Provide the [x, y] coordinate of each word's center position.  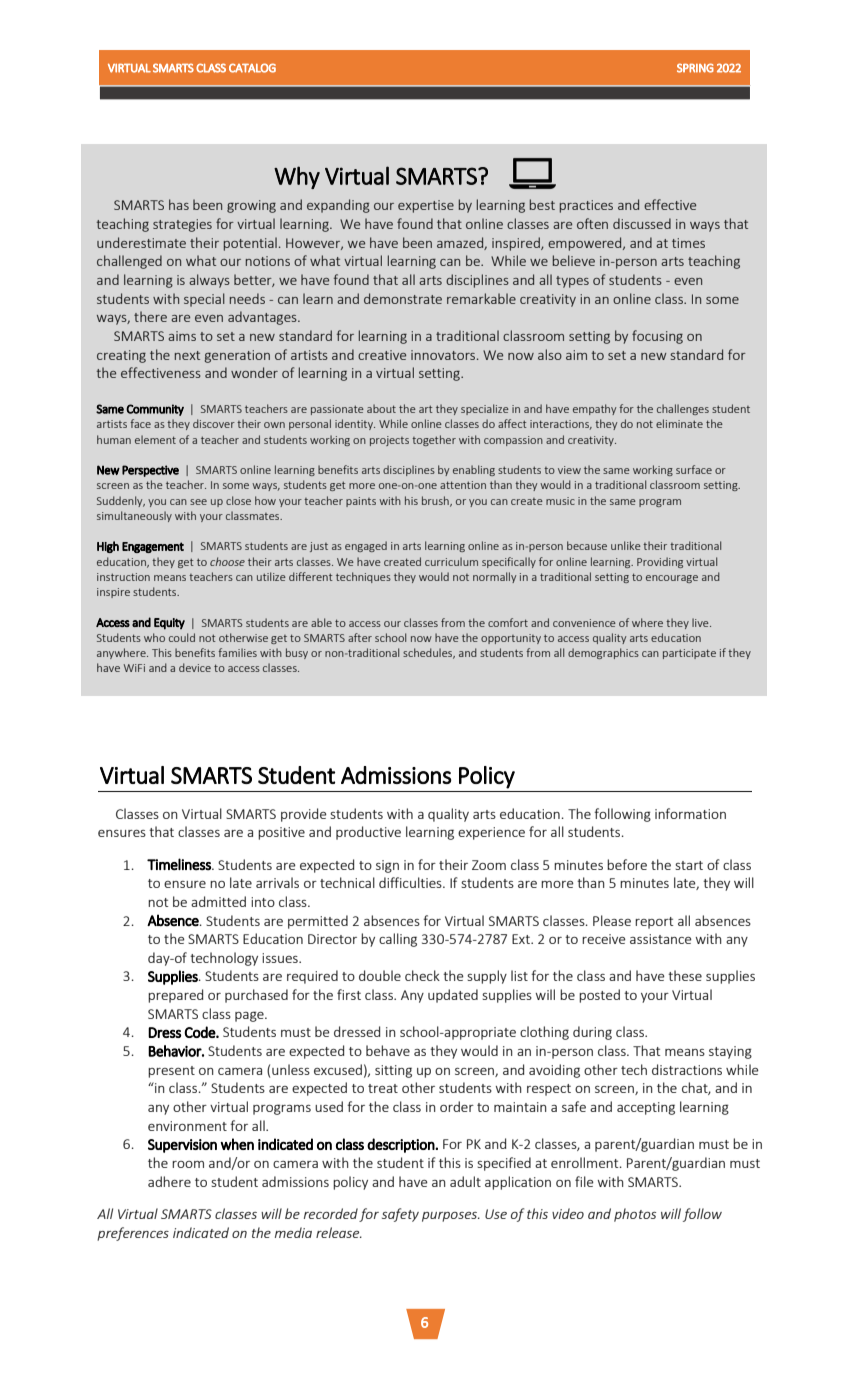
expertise [426, 206]
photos [635, 1215]
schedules [429, 653]
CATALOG [252, 68]
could [182, 637]
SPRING [695, 68]
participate [689, 654]
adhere [169, 1181]
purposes [450, 1217]
